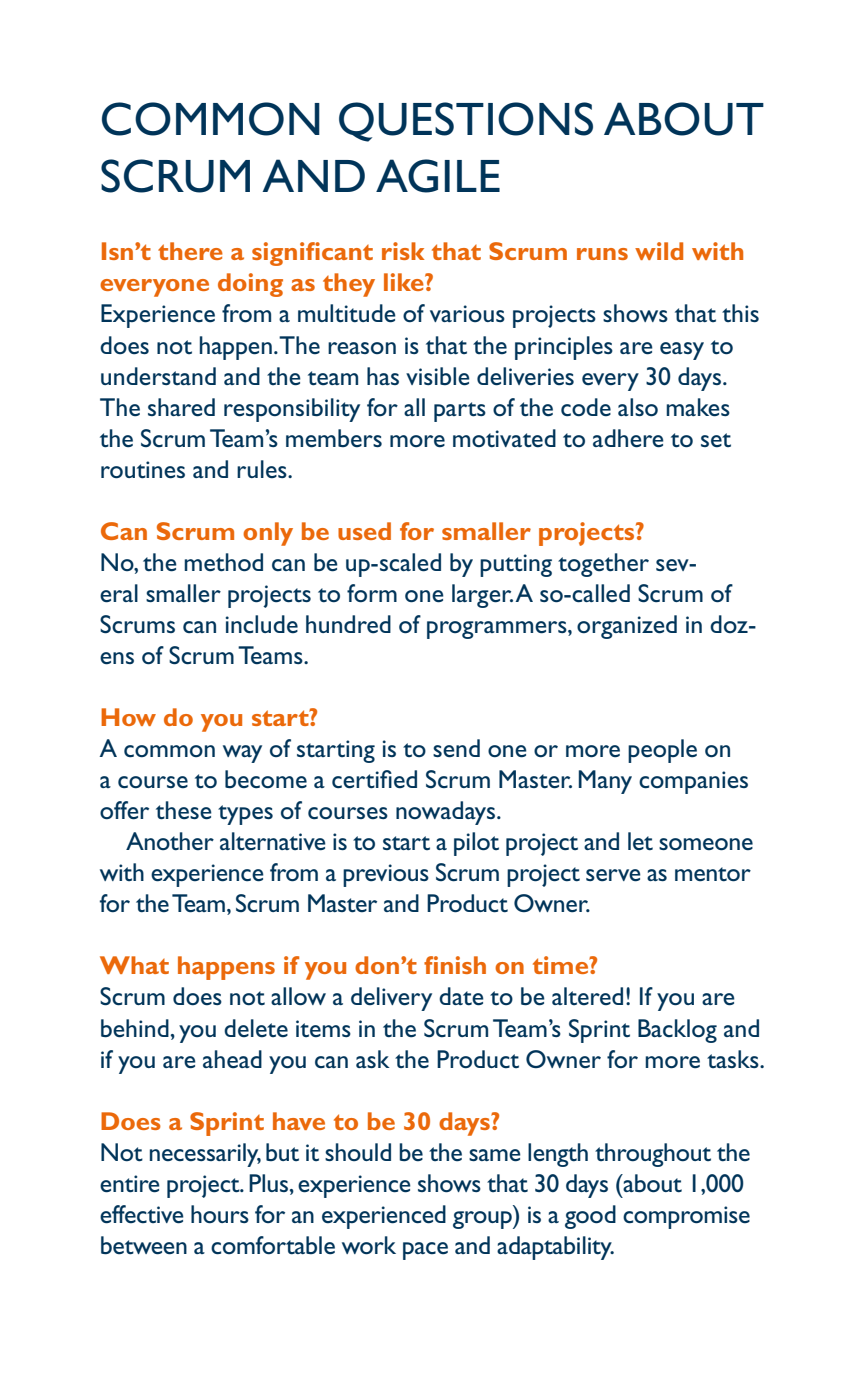 This image has width=866, height=1400. Describe the element at coordinates (220, 1214) in the image. I see `hours` at that location.
